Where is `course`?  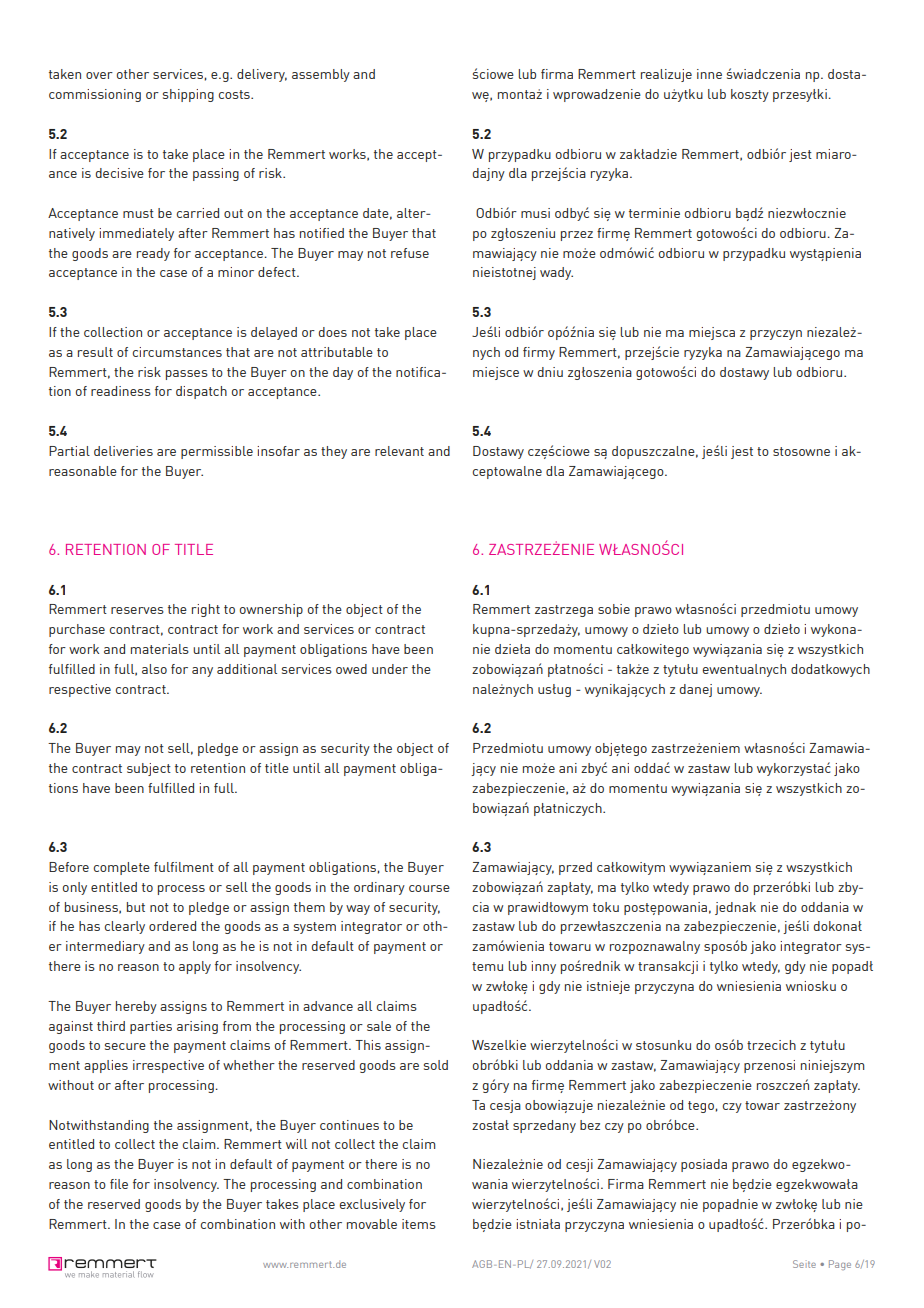 course is located at coordinates (429, 888).
